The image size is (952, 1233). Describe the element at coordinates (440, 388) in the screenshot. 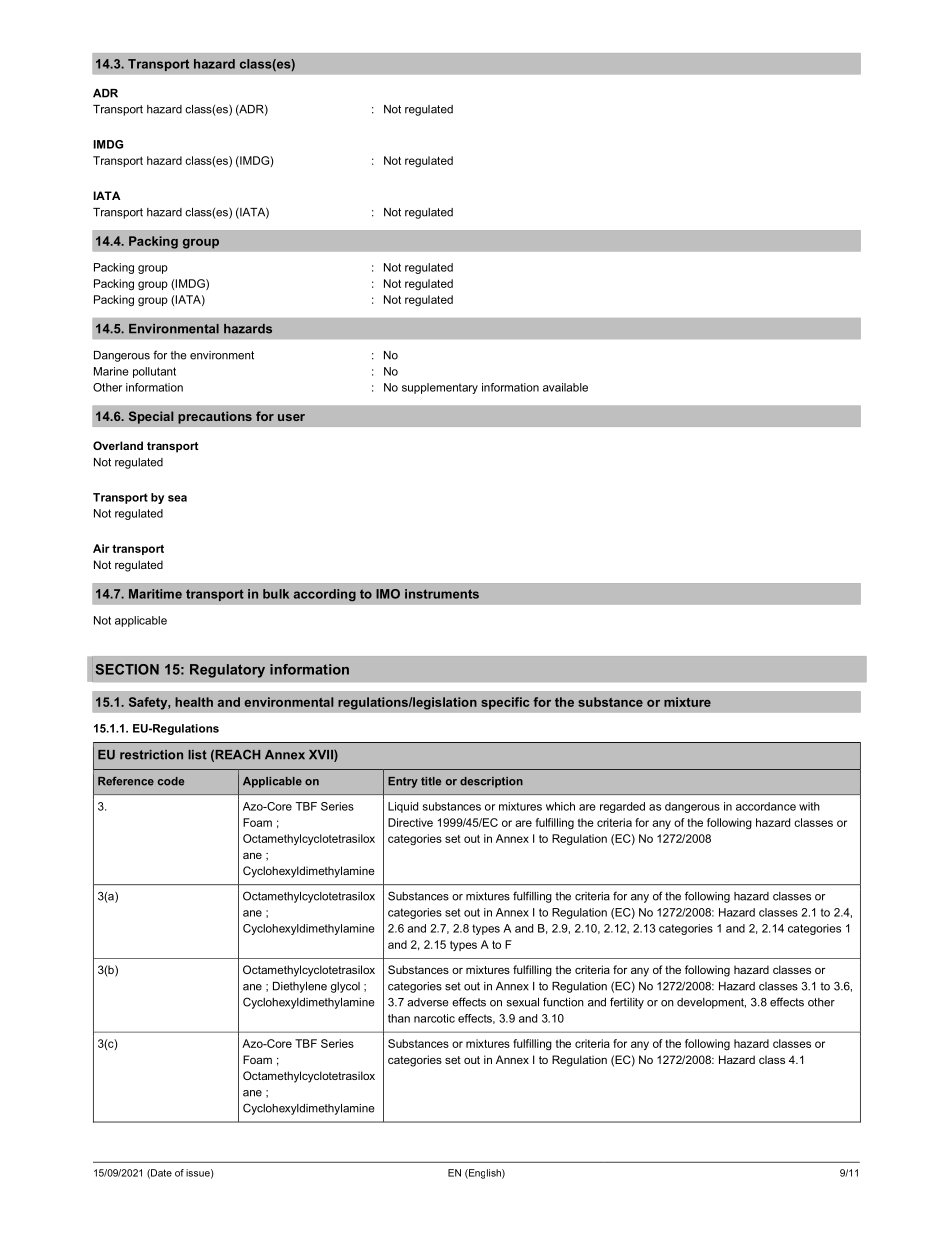

I see `supplementary` at that location.
